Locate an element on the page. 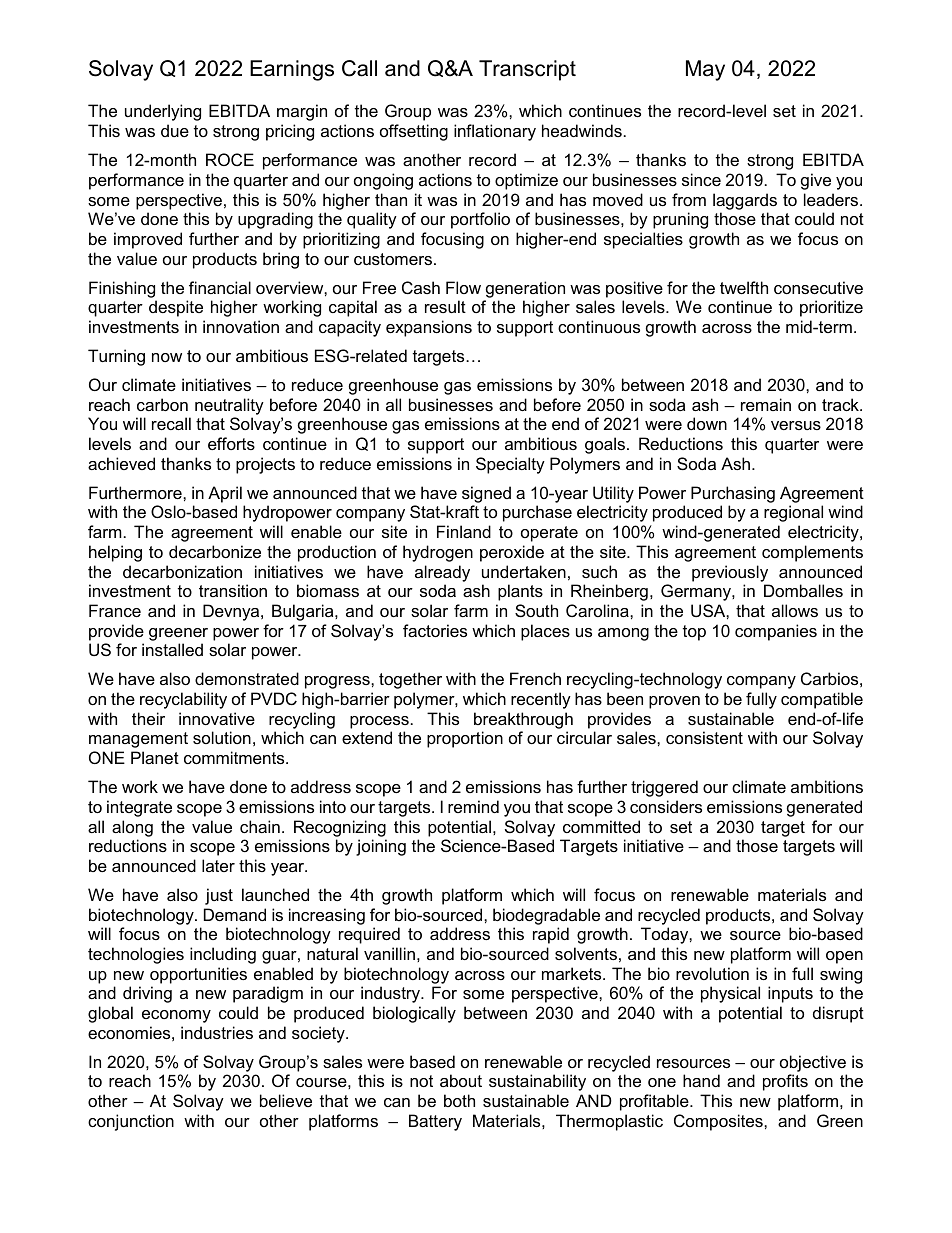 This image has width=952, height=1233. about is located at coordinates (461, 1080).
